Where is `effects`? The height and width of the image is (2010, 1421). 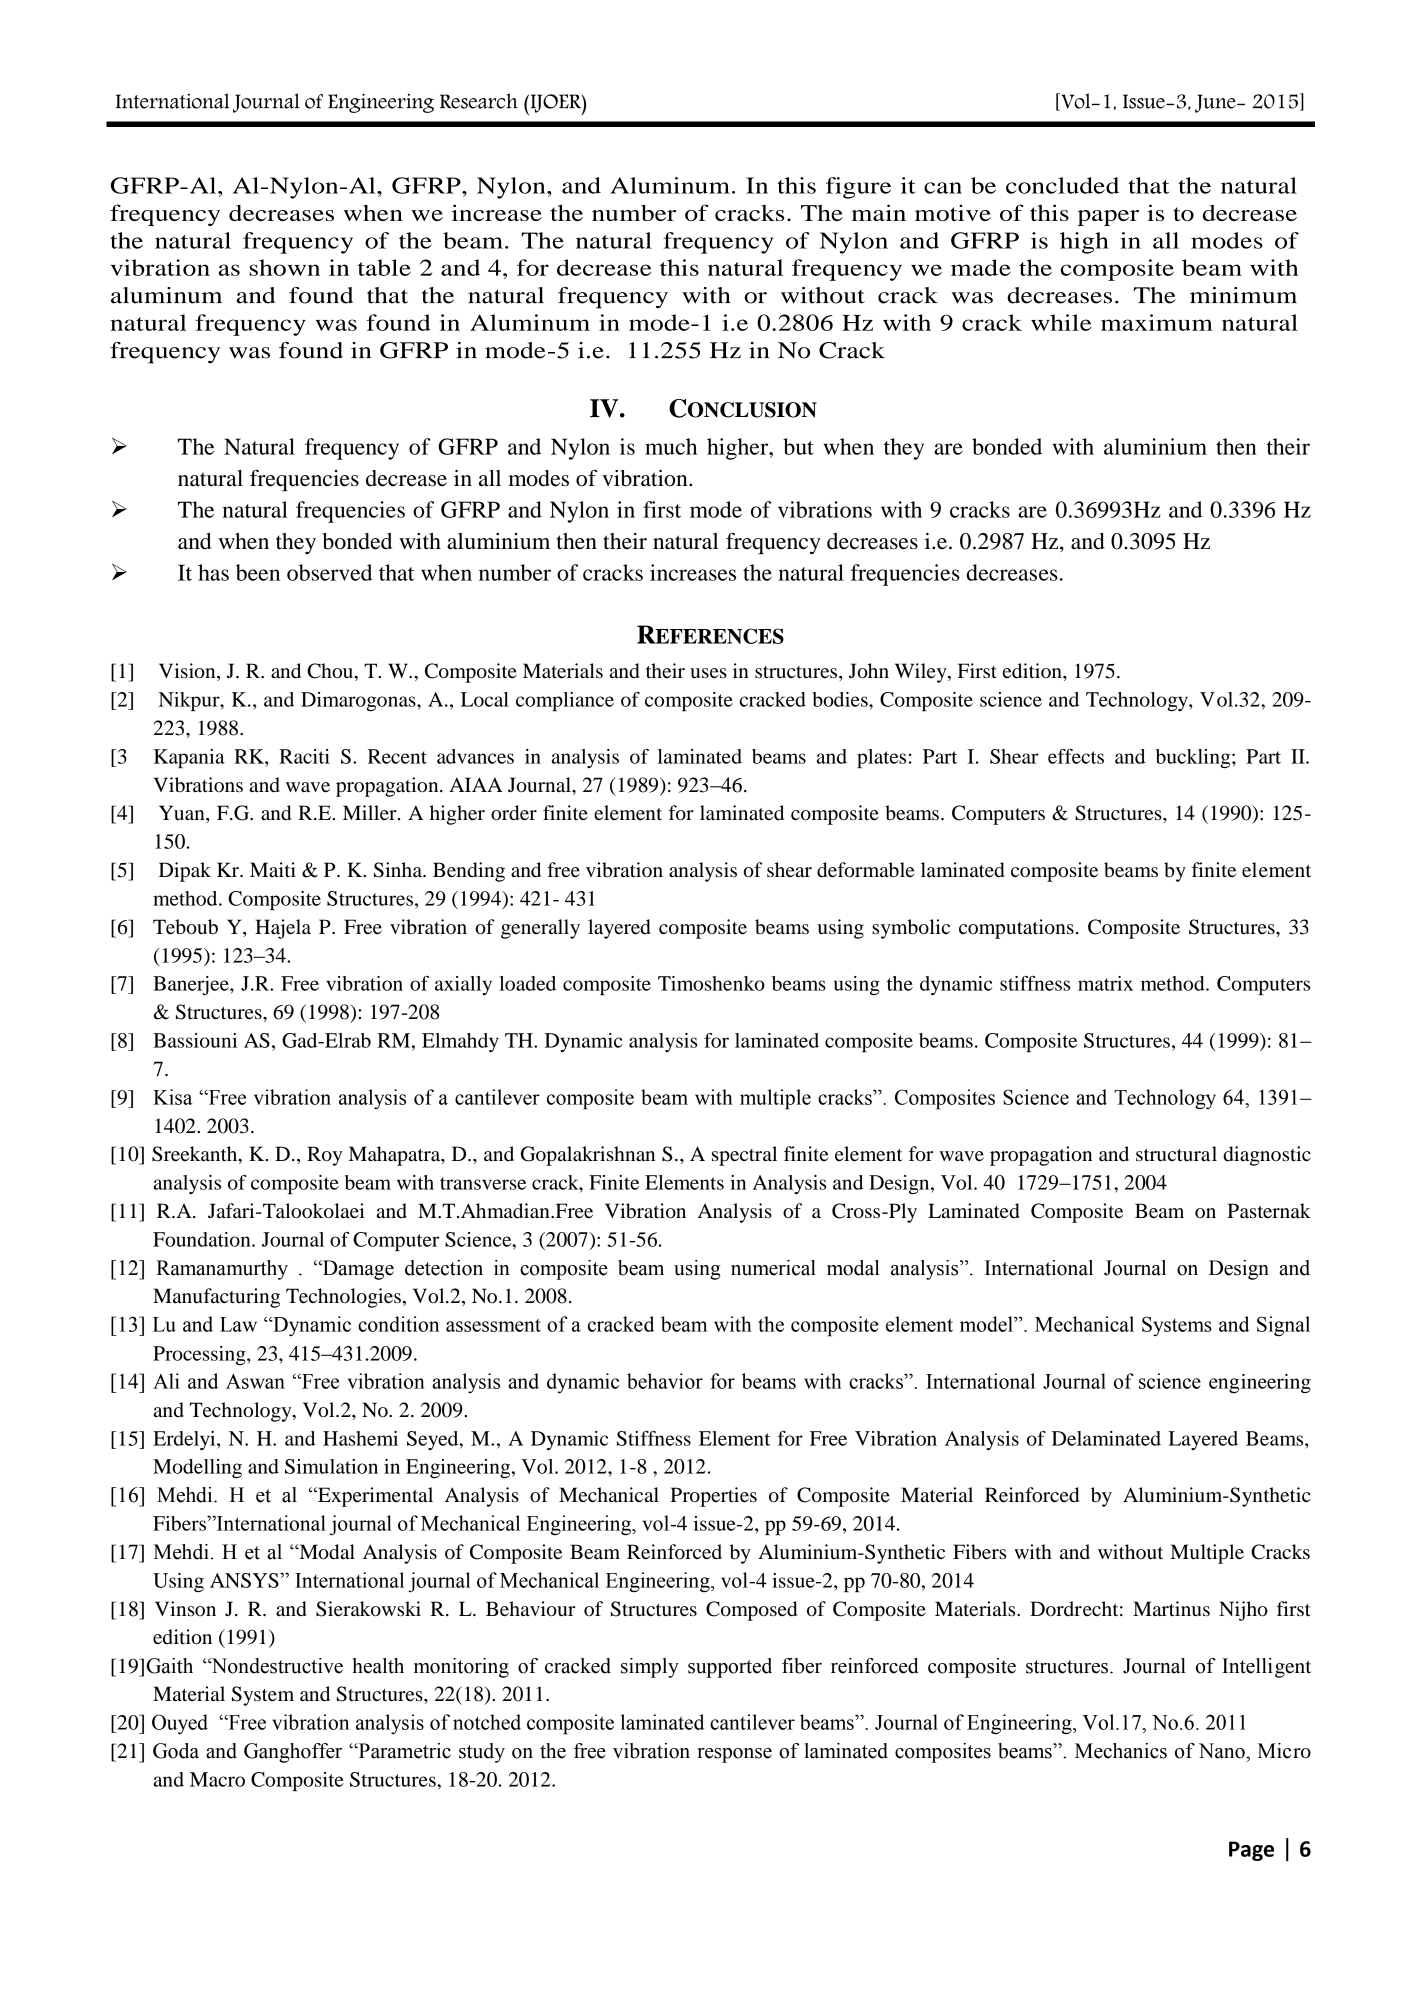
effects is located at coordinates (1076, 756).
